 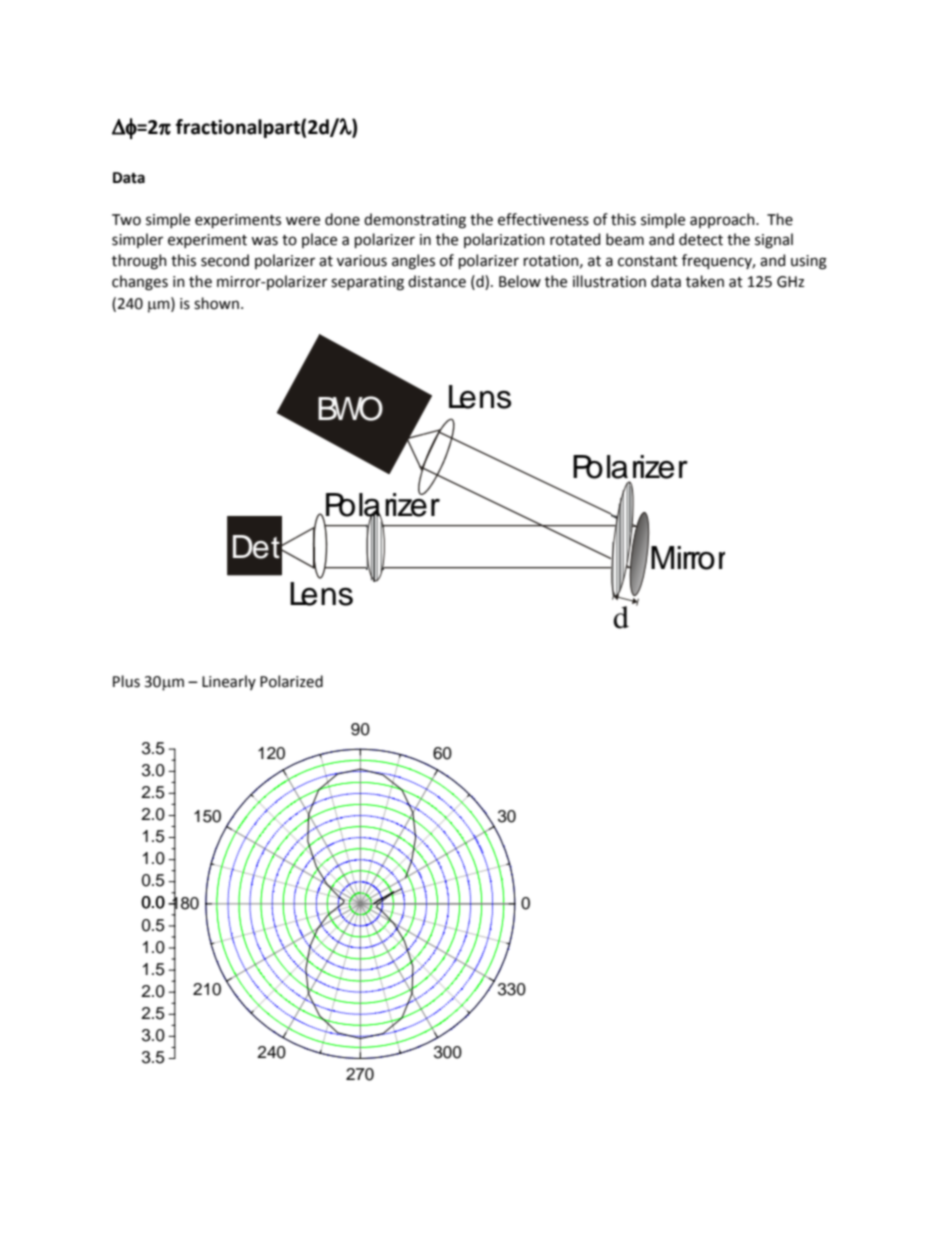 What do you see at coordinates (291, 681) in the document?
I see `Polarized` at bounding box center [291, 681].
